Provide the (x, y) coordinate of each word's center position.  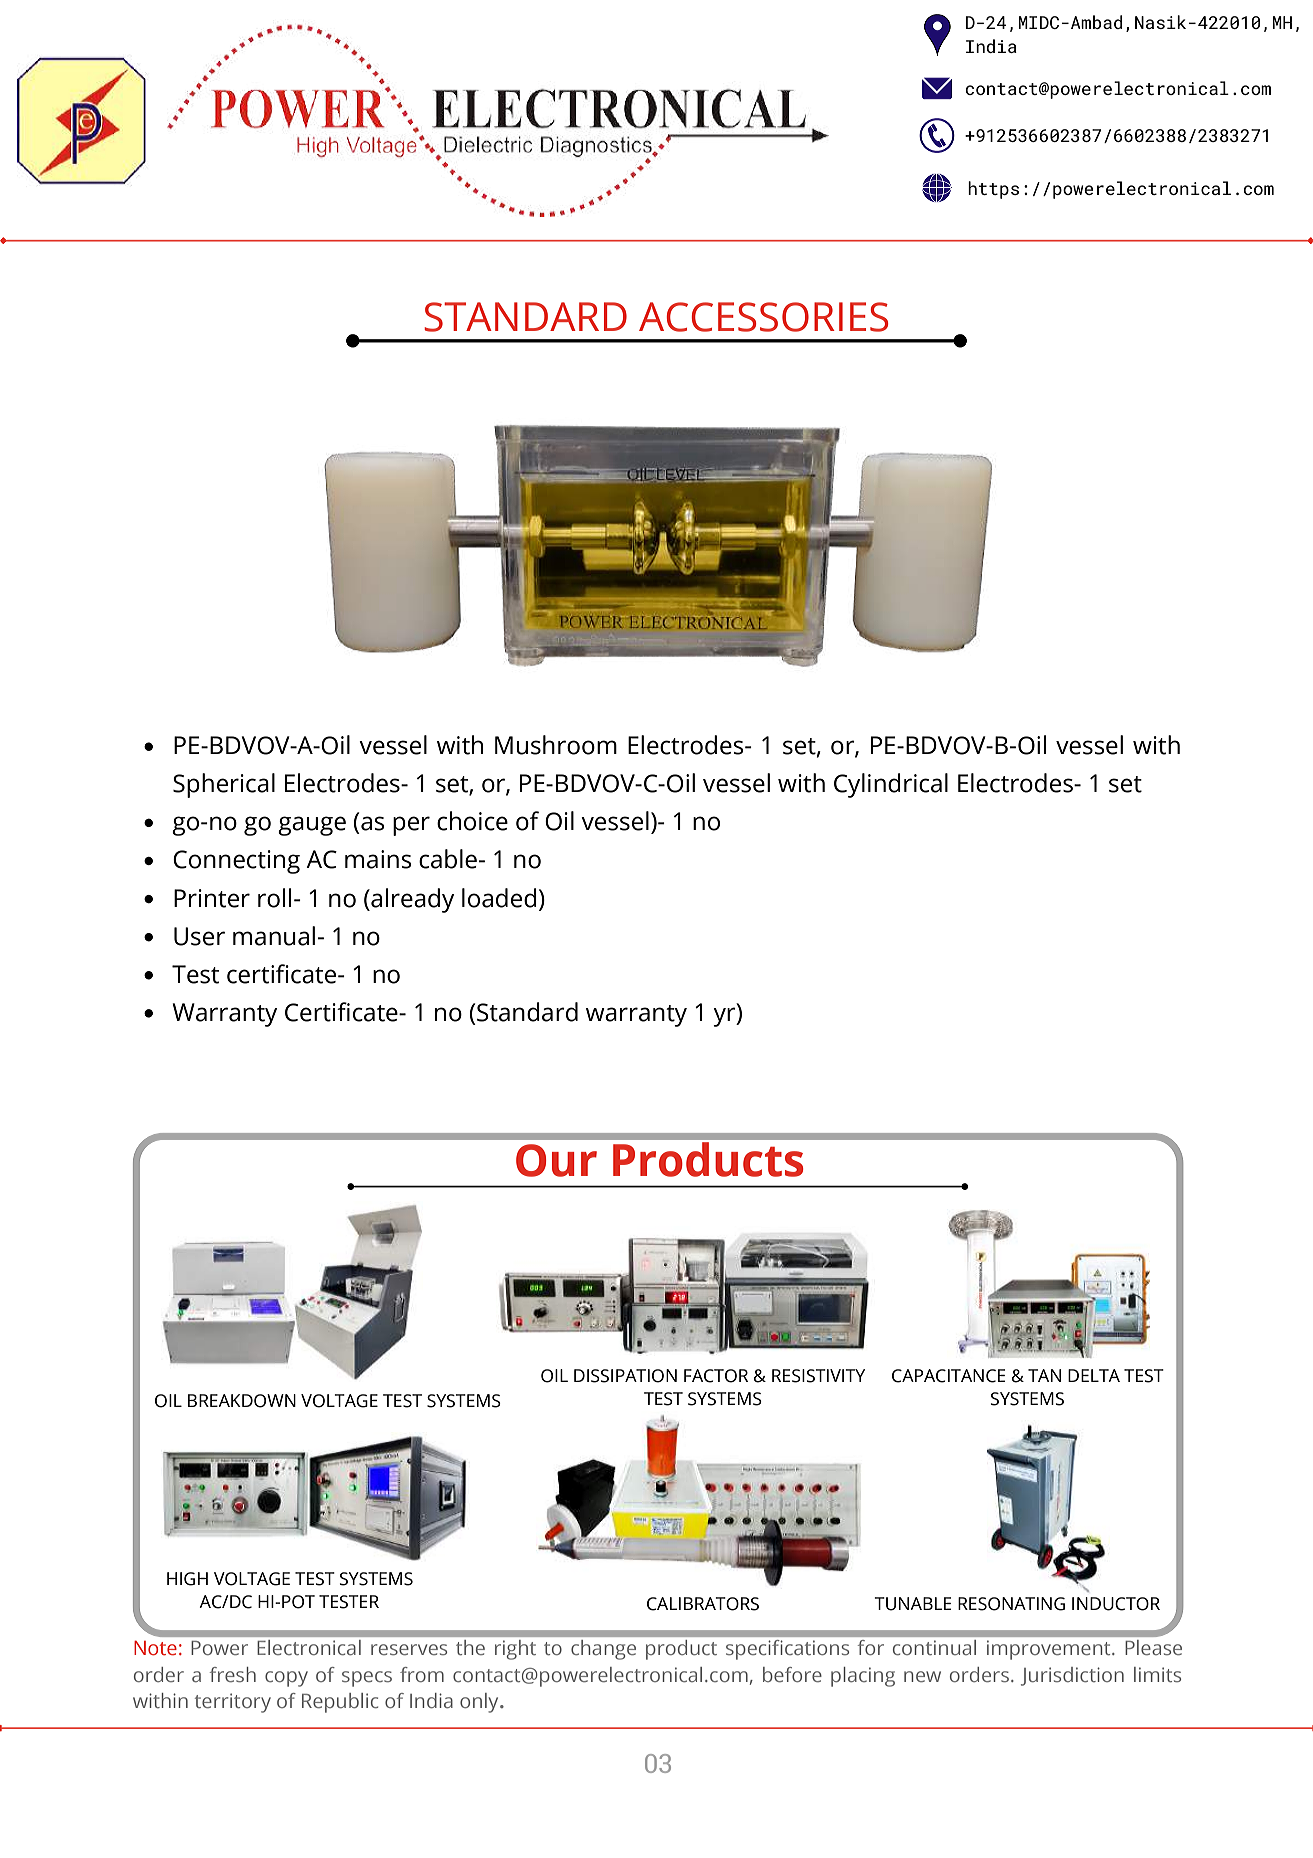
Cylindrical (891, 785)
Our (556, 1160)
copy (286, 1679)
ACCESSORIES (763, 317)
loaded (499, 898)
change (604, 1650)
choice (472, 821)
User (199, 936)
